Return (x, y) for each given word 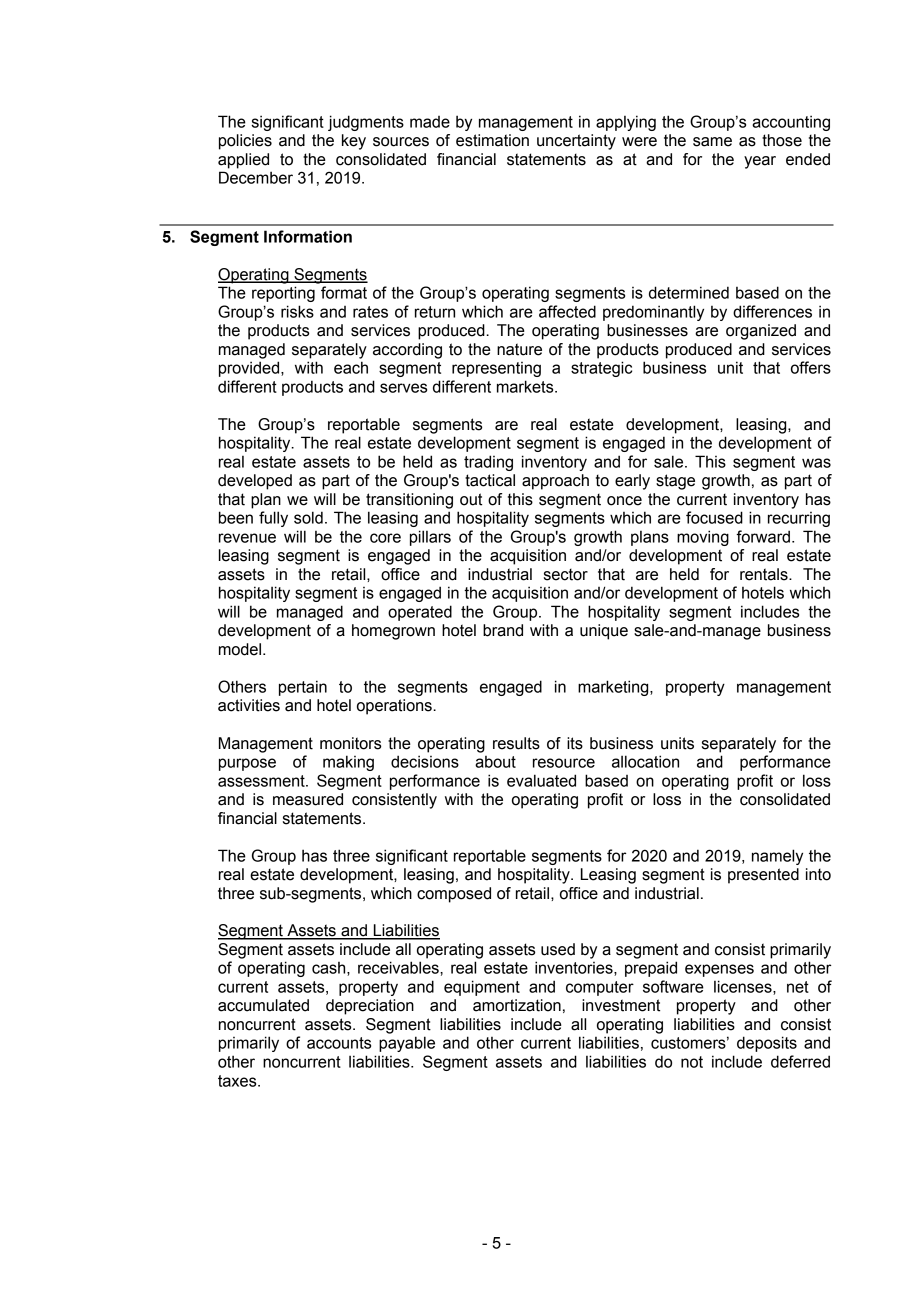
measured (308, 799)
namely (777, 857)
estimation (492, 140)
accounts (339, 1043)
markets (526, 386)
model (240, 649)
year (760, 162)
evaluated (541, 780)
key (354, 142)
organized (761, 332)
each (351, 367)
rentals (765, 574)
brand (503, 630)
